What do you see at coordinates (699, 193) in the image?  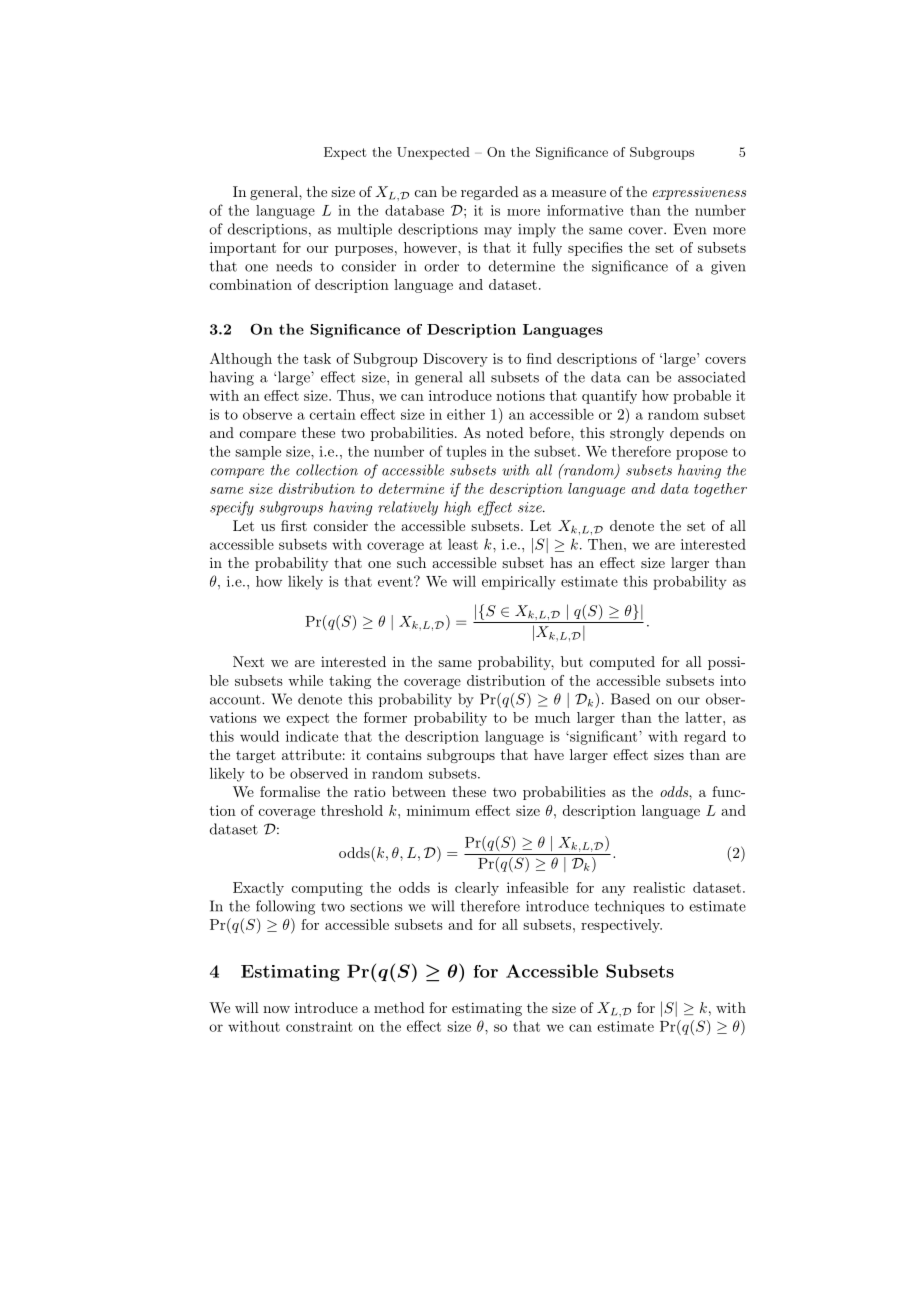 I see `expressiveness` at bounding box center [699, 193].
